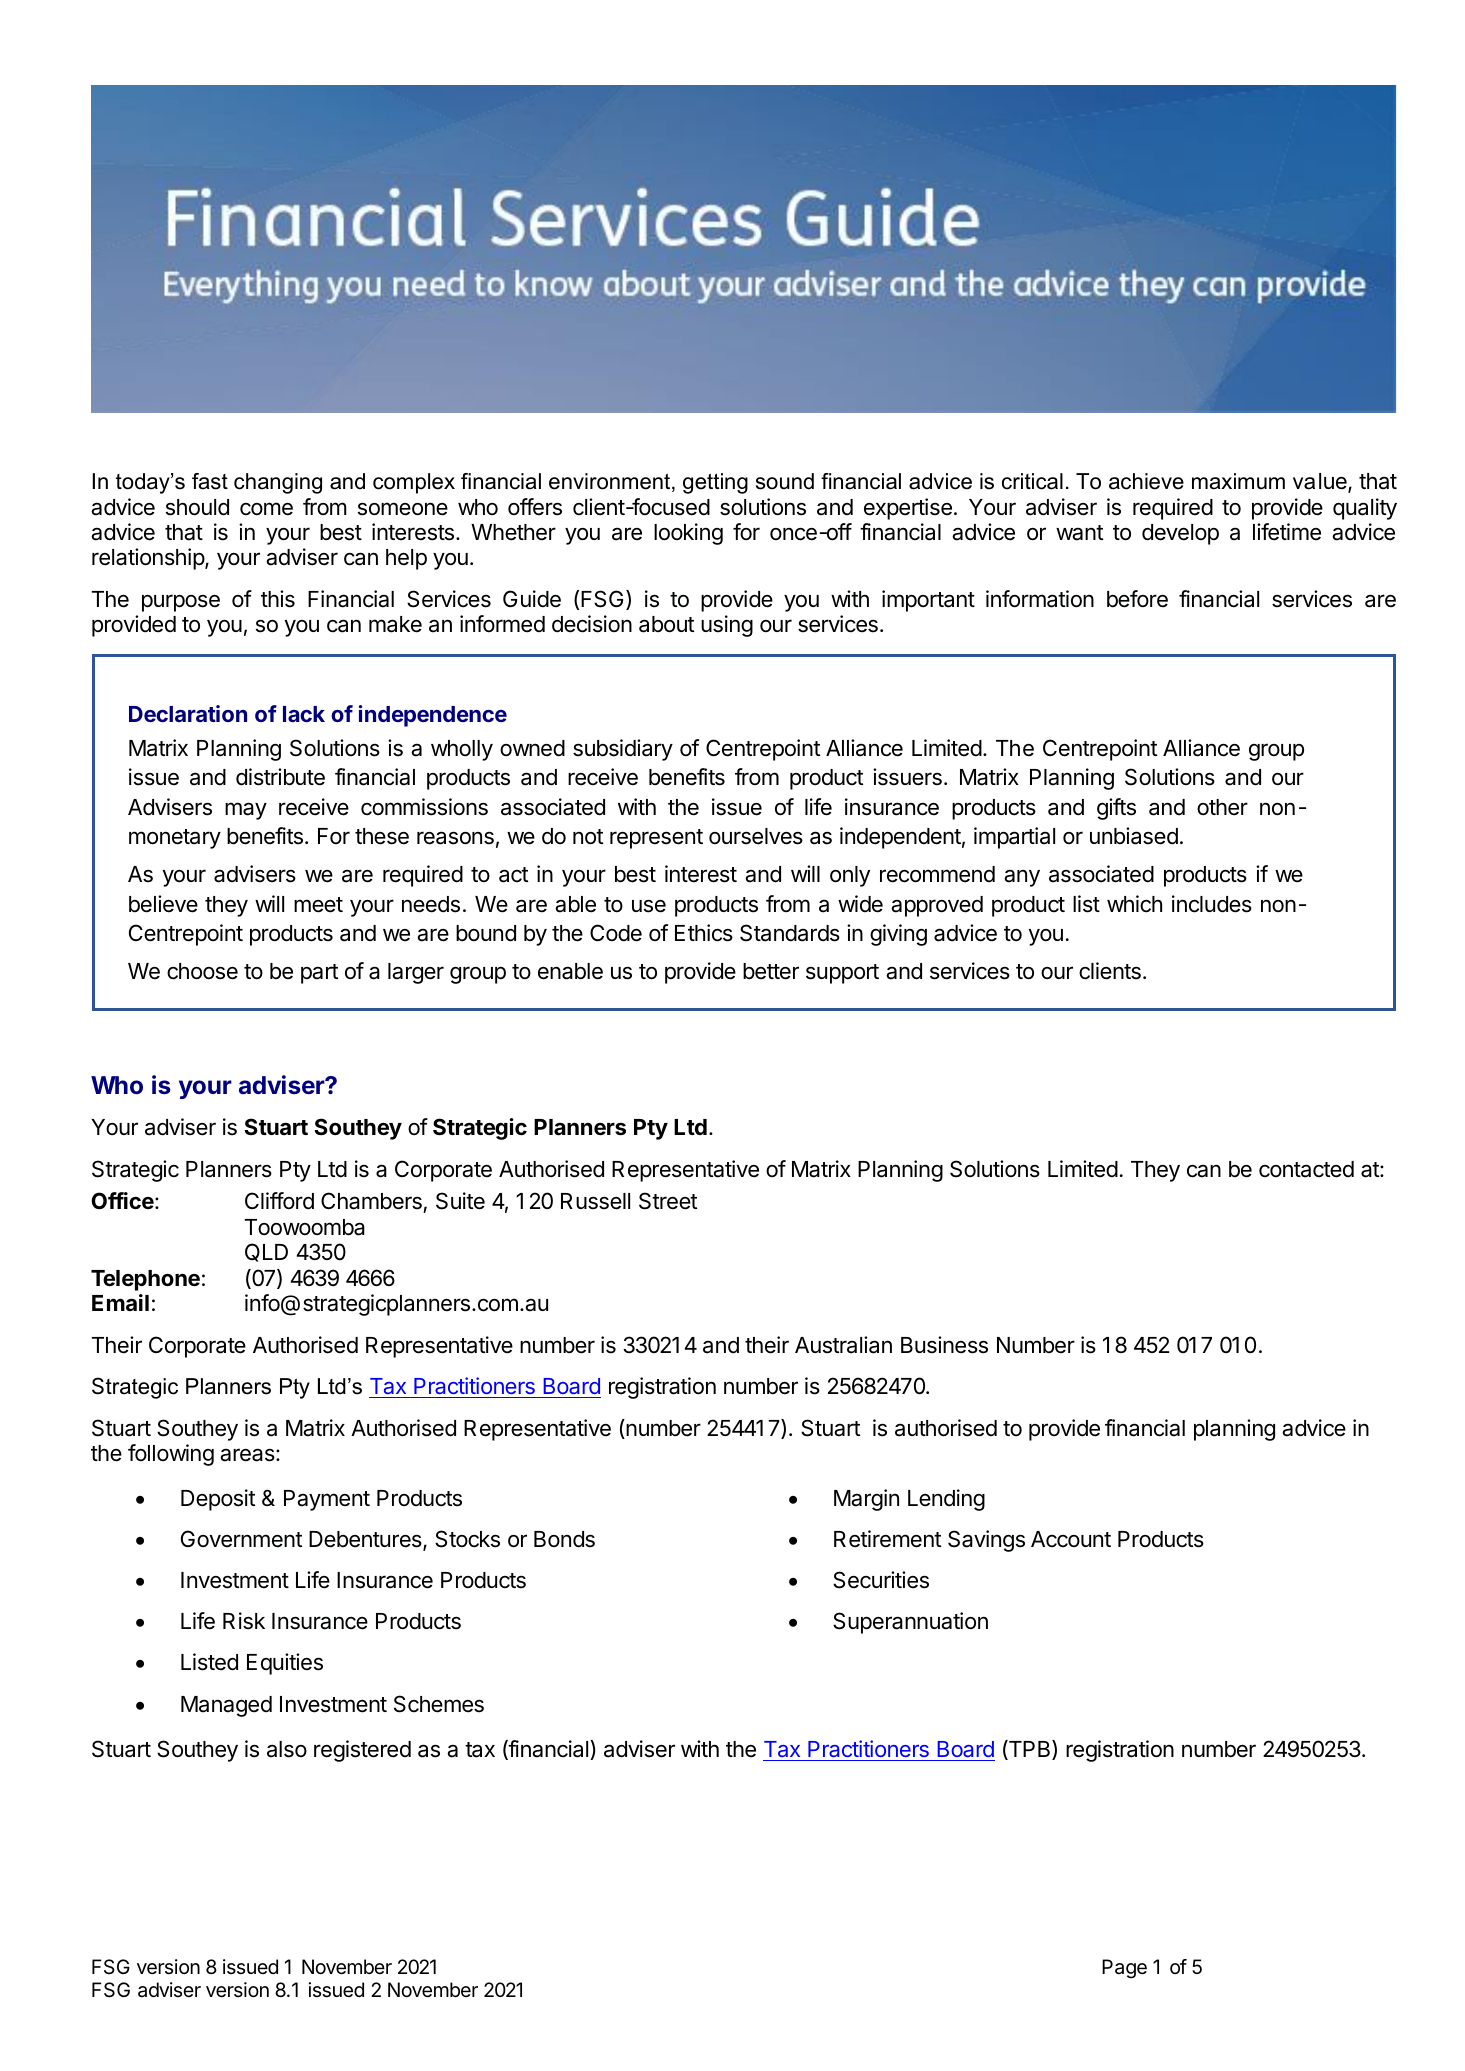 This screenshot has height=2071, width=1465. I want to click on Government, so click(241, 1539).
